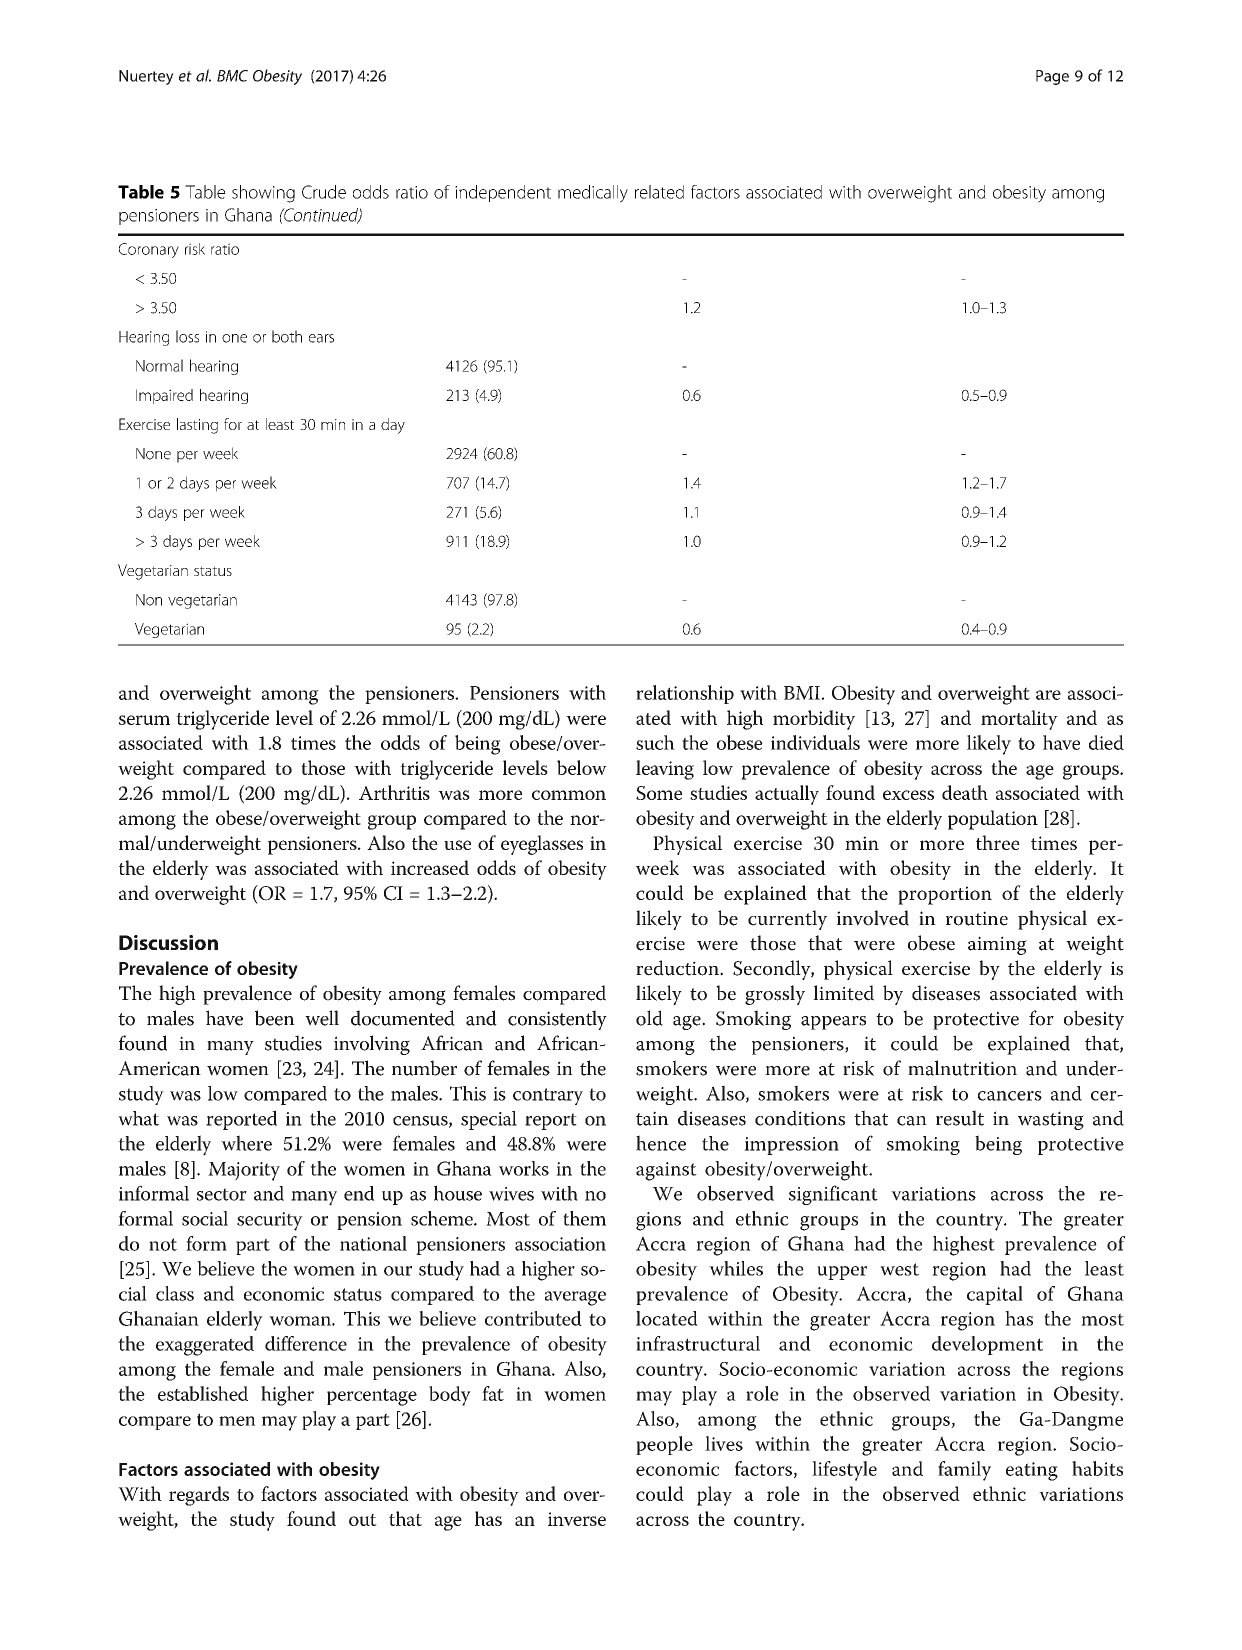 This screenshot has height=1650, width=1242. Describe the element at coordinates (685, 694) in the screenshot. I see `relationship` at that location.
